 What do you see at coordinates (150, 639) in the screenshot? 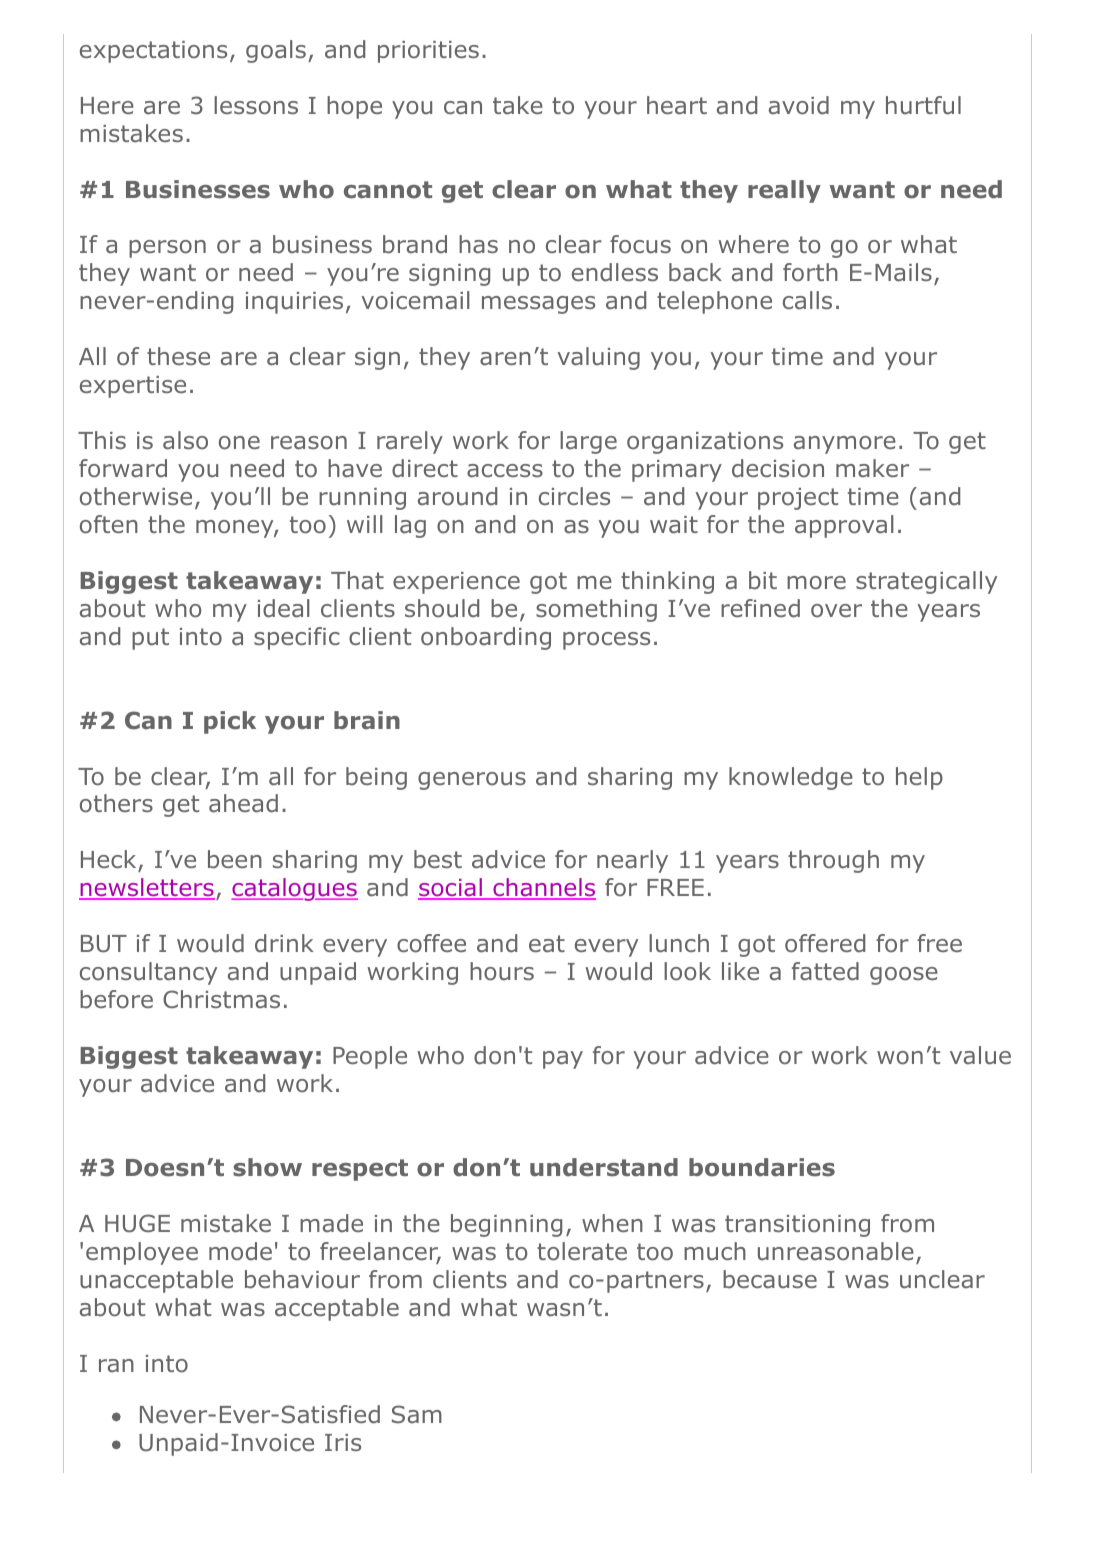
I see `put` at bounding box center [150, 639].
